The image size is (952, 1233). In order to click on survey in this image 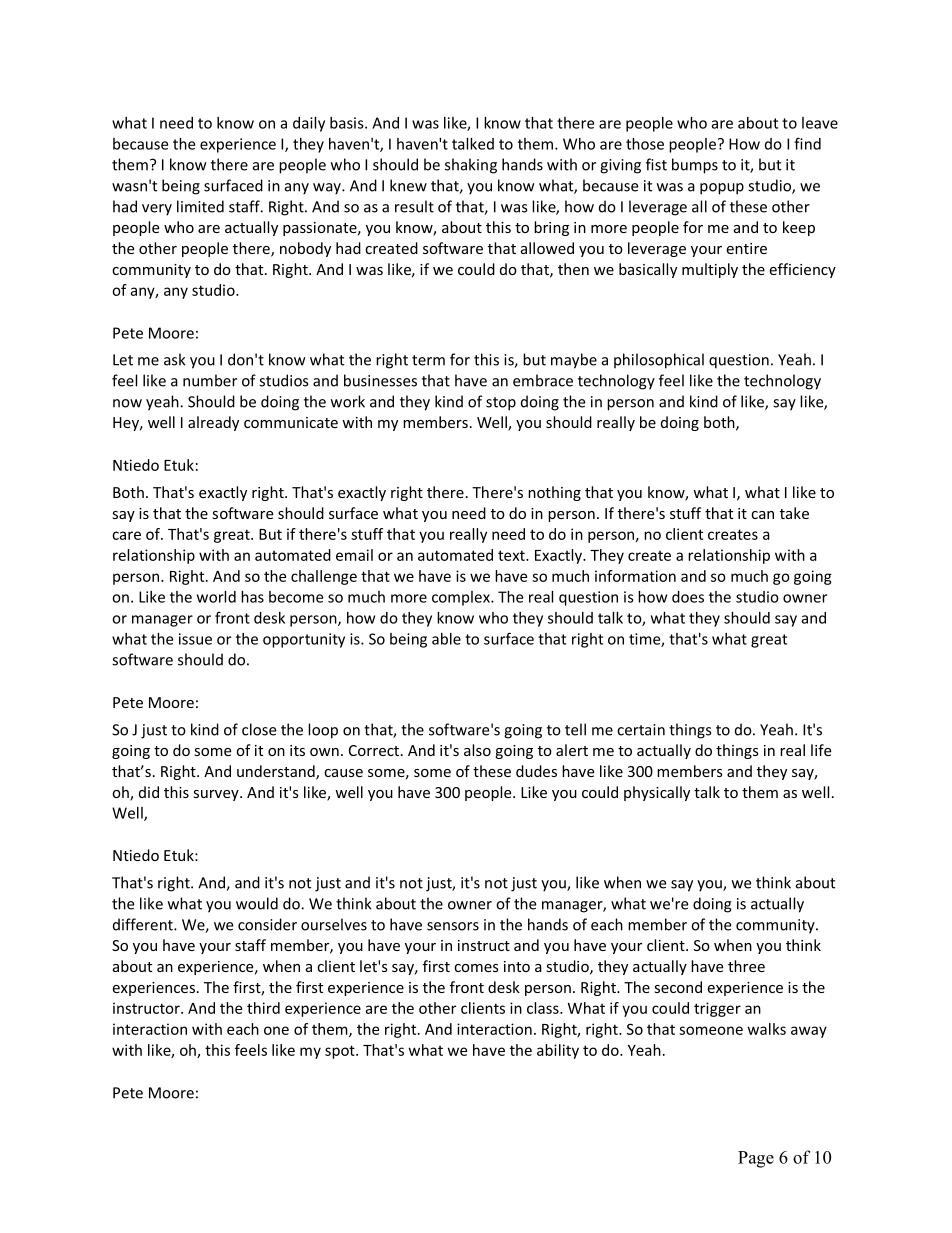, I will do `click(217, 795)`.
